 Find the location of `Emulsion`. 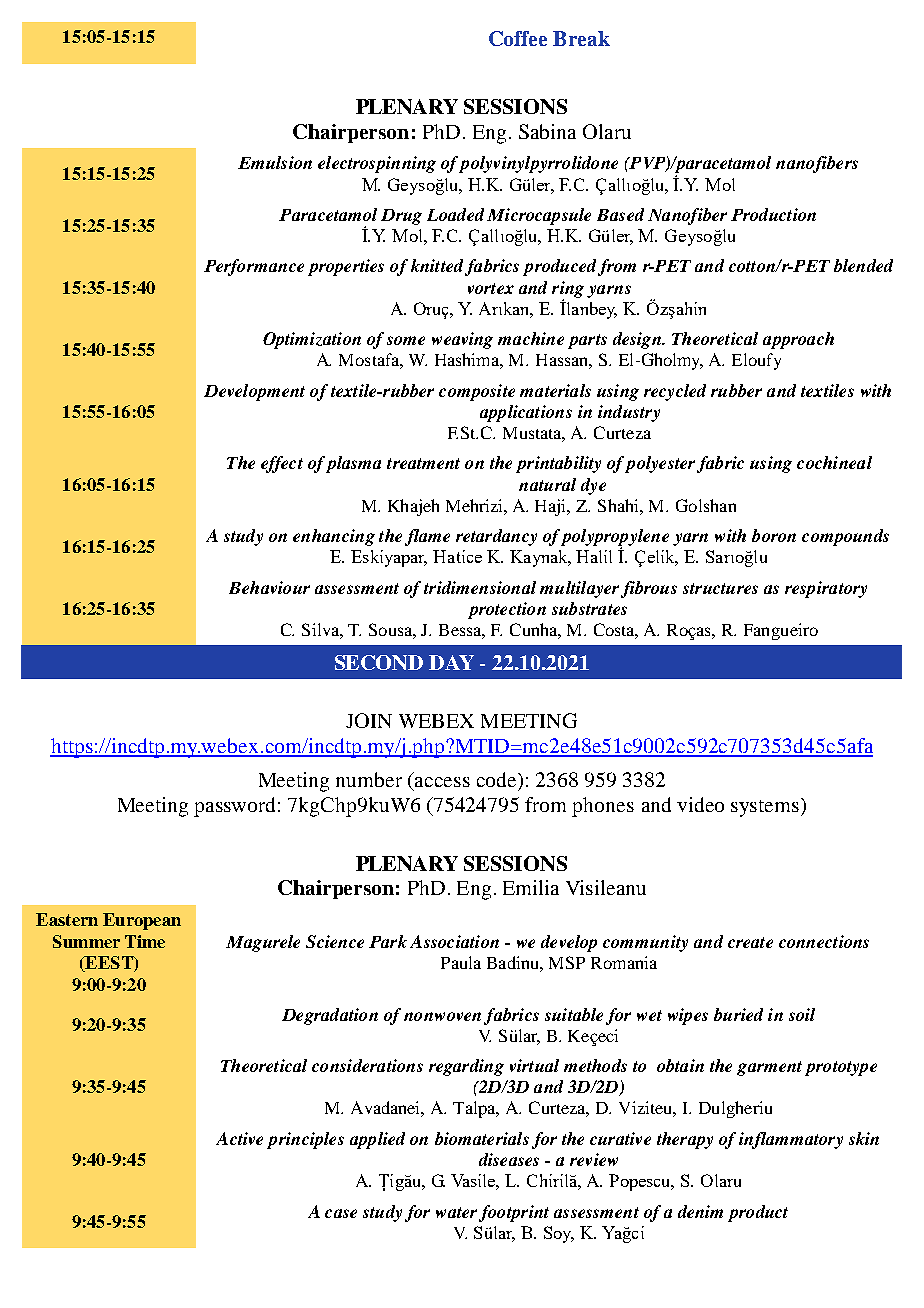

Emulsion is located at coordinates (275, 162).
